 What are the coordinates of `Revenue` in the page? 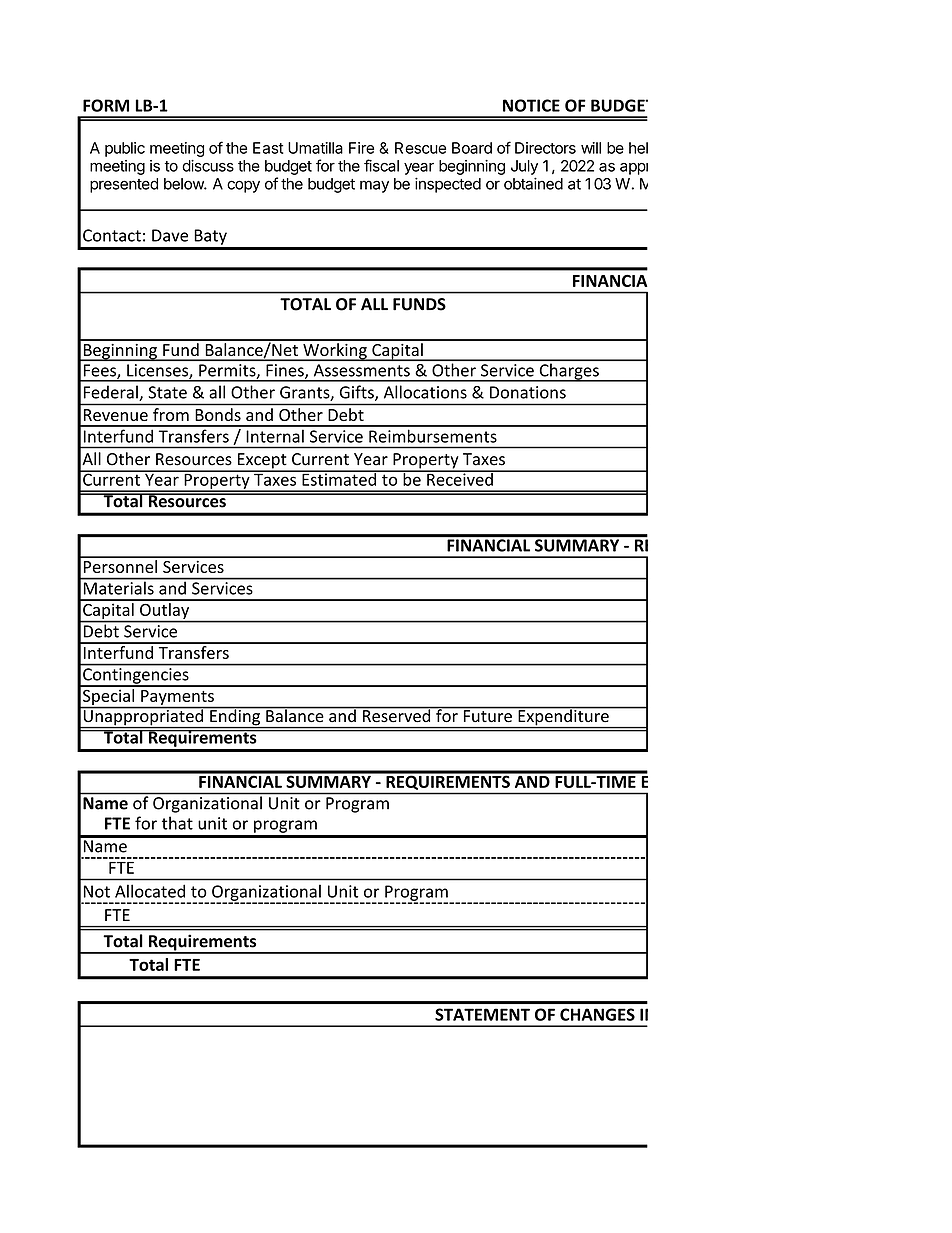 It's located at (116, 415).
